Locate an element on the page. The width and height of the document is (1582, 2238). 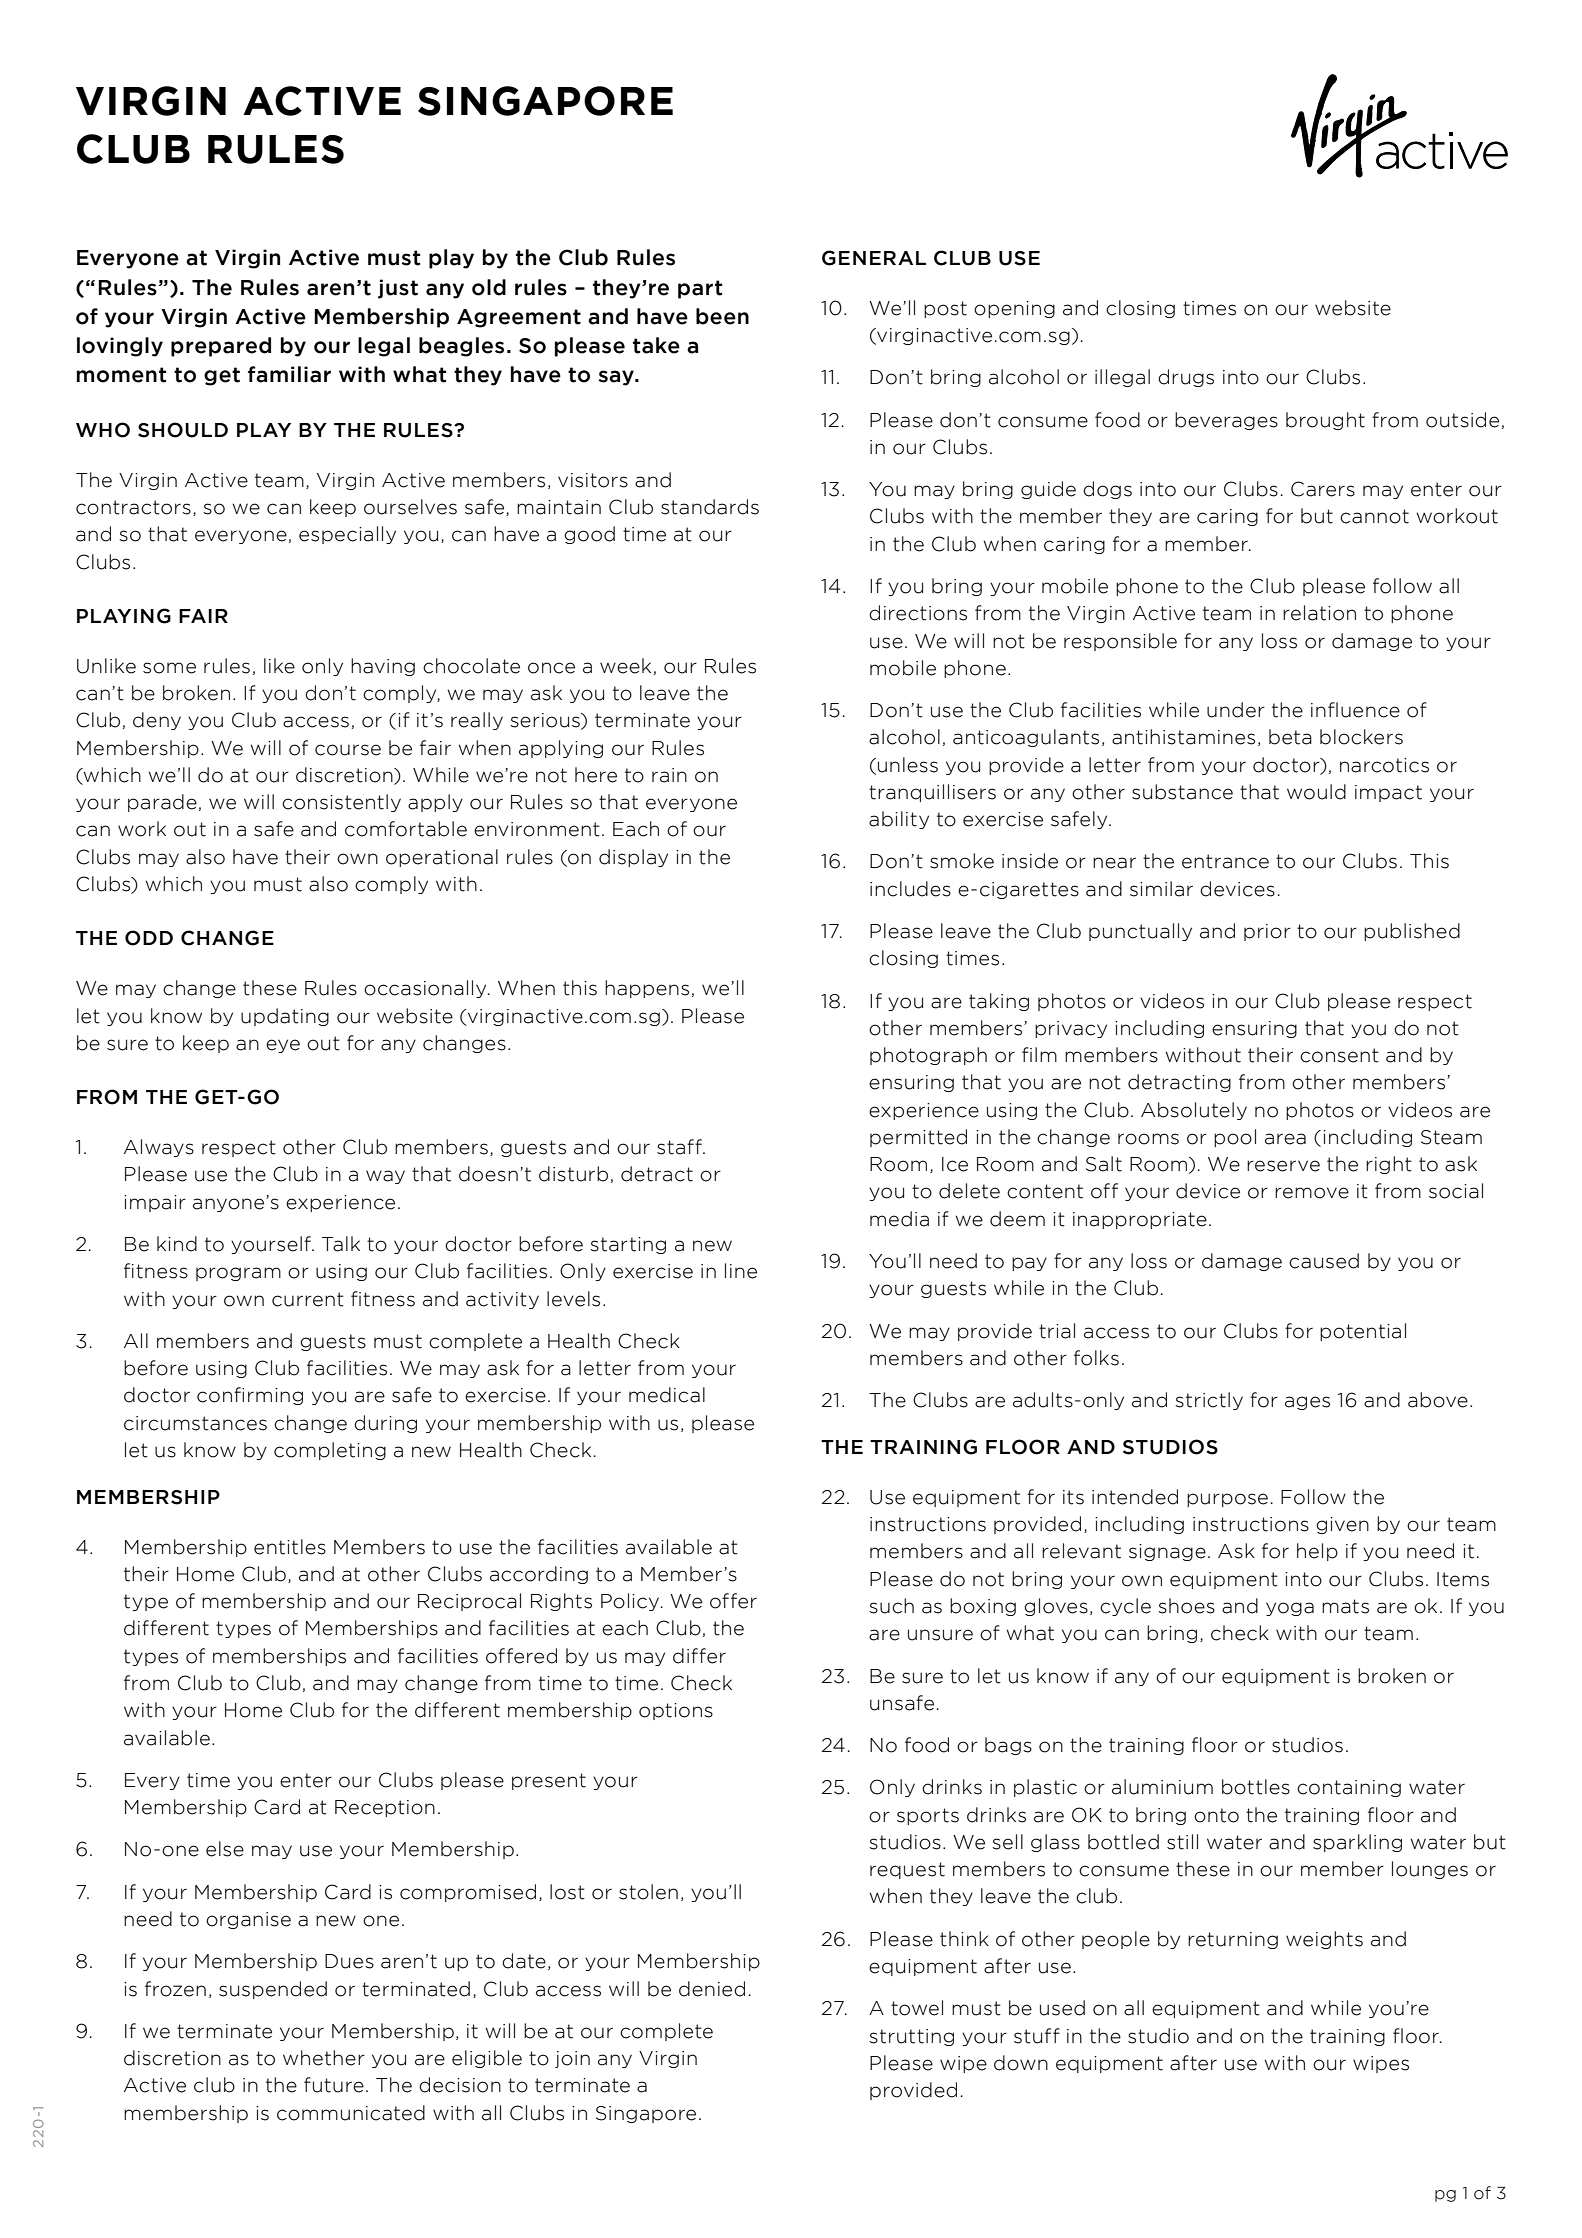
medical is located at coordinates (667, 1395).
